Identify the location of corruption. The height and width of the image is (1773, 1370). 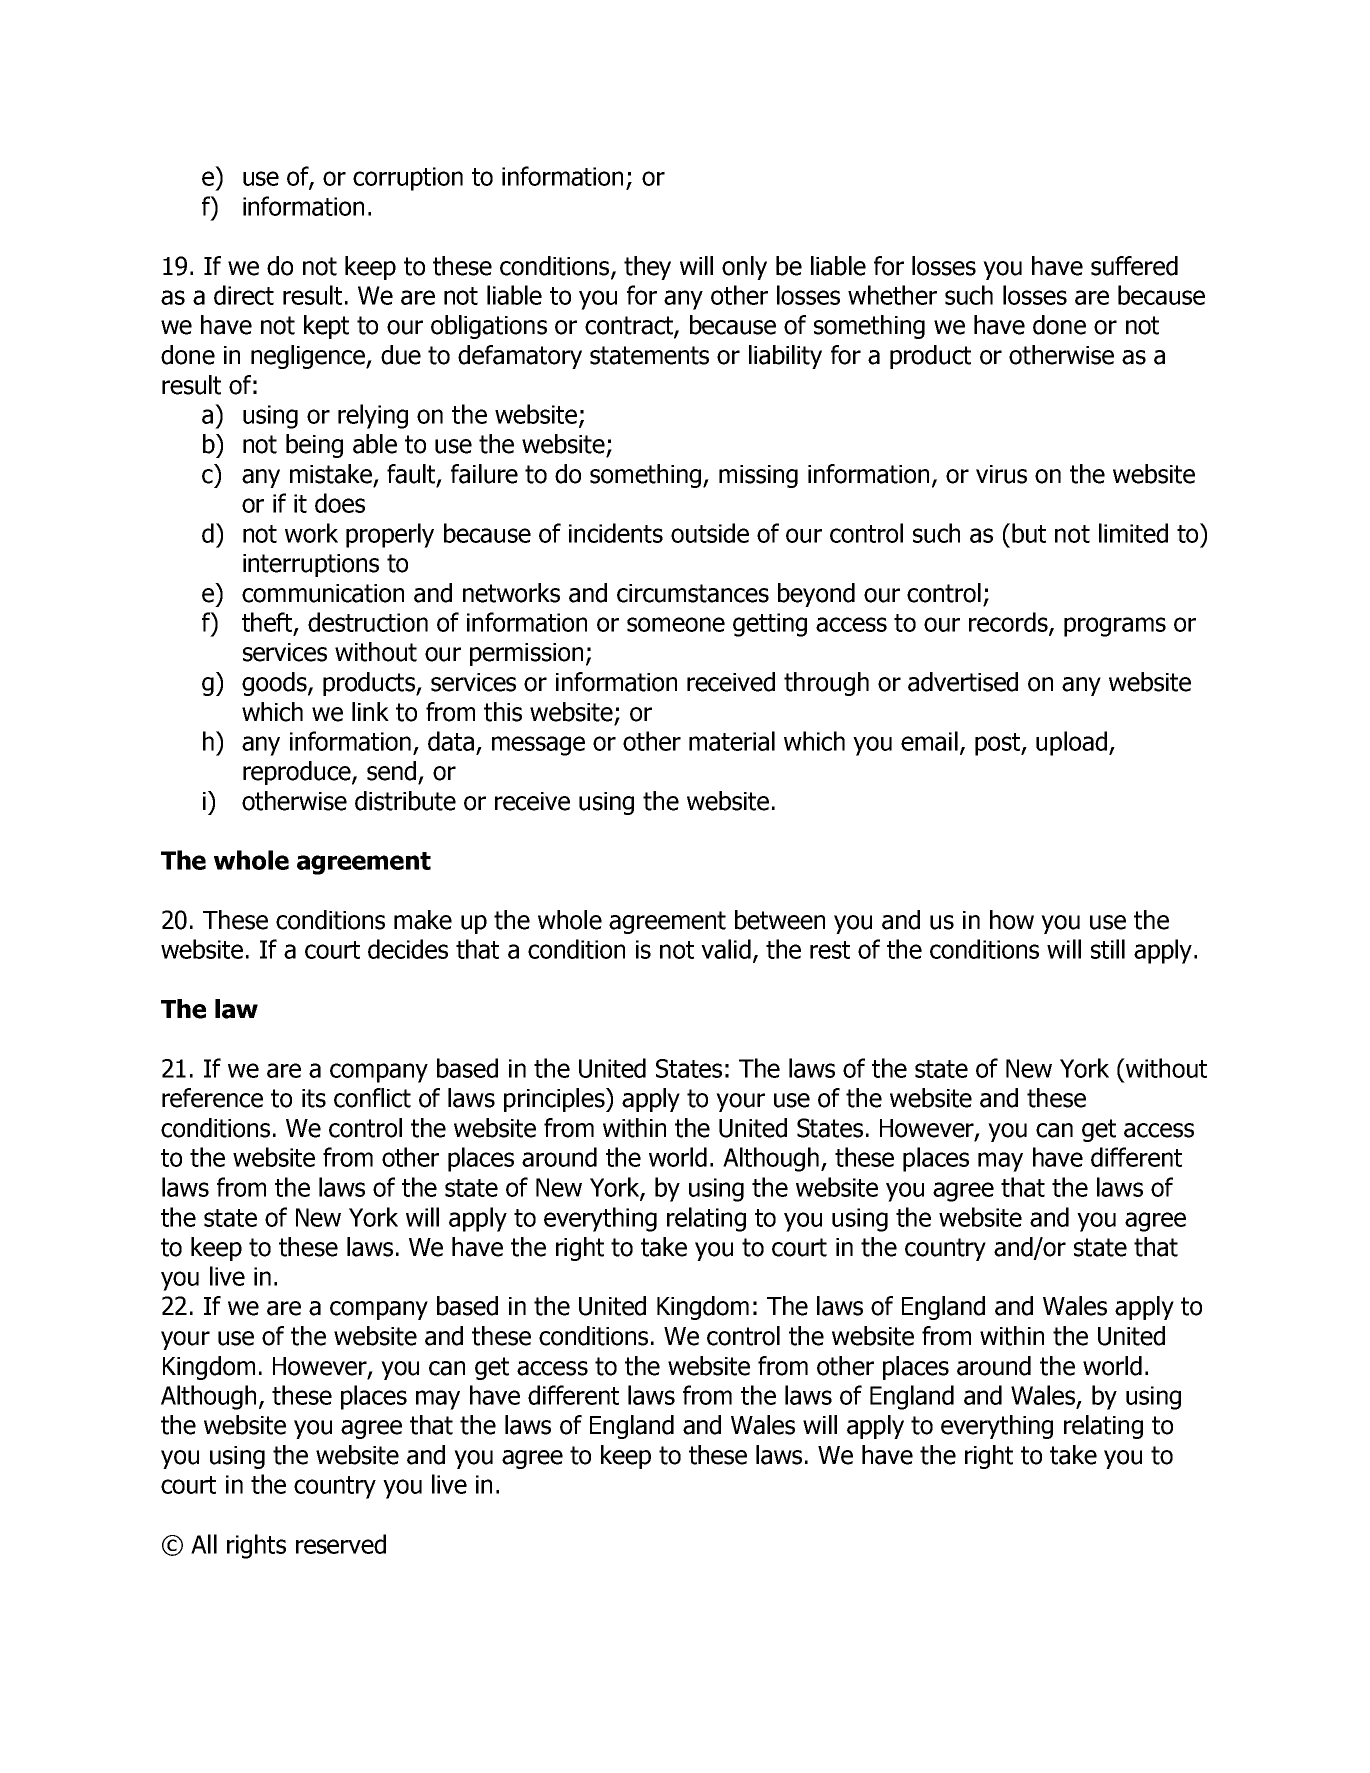
(408, 179).
